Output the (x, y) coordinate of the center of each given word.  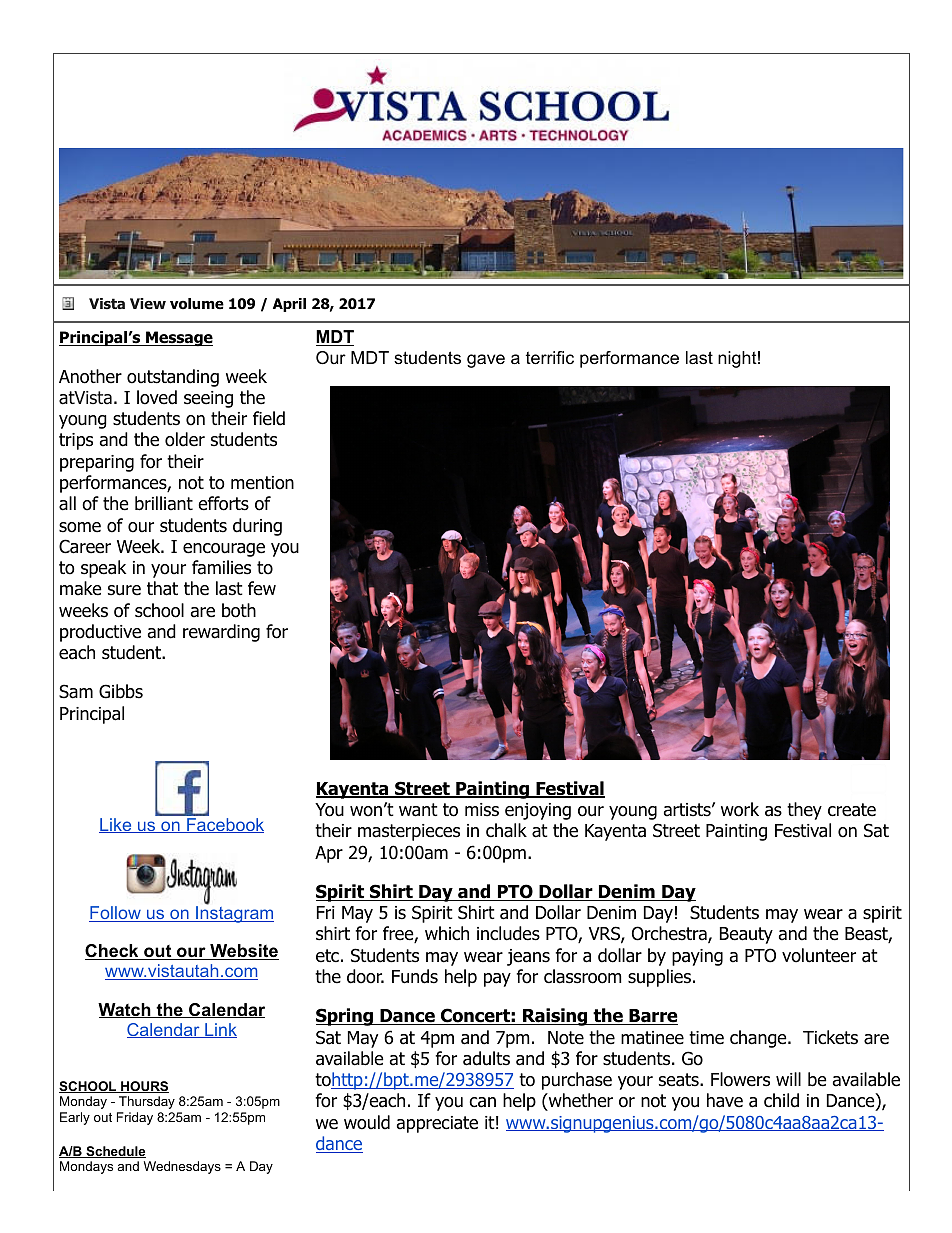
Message (178, 339)
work (740, 809)
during (257, 527)
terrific (550, 358)
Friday (135, 1118)
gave (486, 361)
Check (113, 952)
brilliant (164, 503)
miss (482, 810)
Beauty (746, 935)
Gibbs (121, 691)
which (447, 933)
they (804, 811)
